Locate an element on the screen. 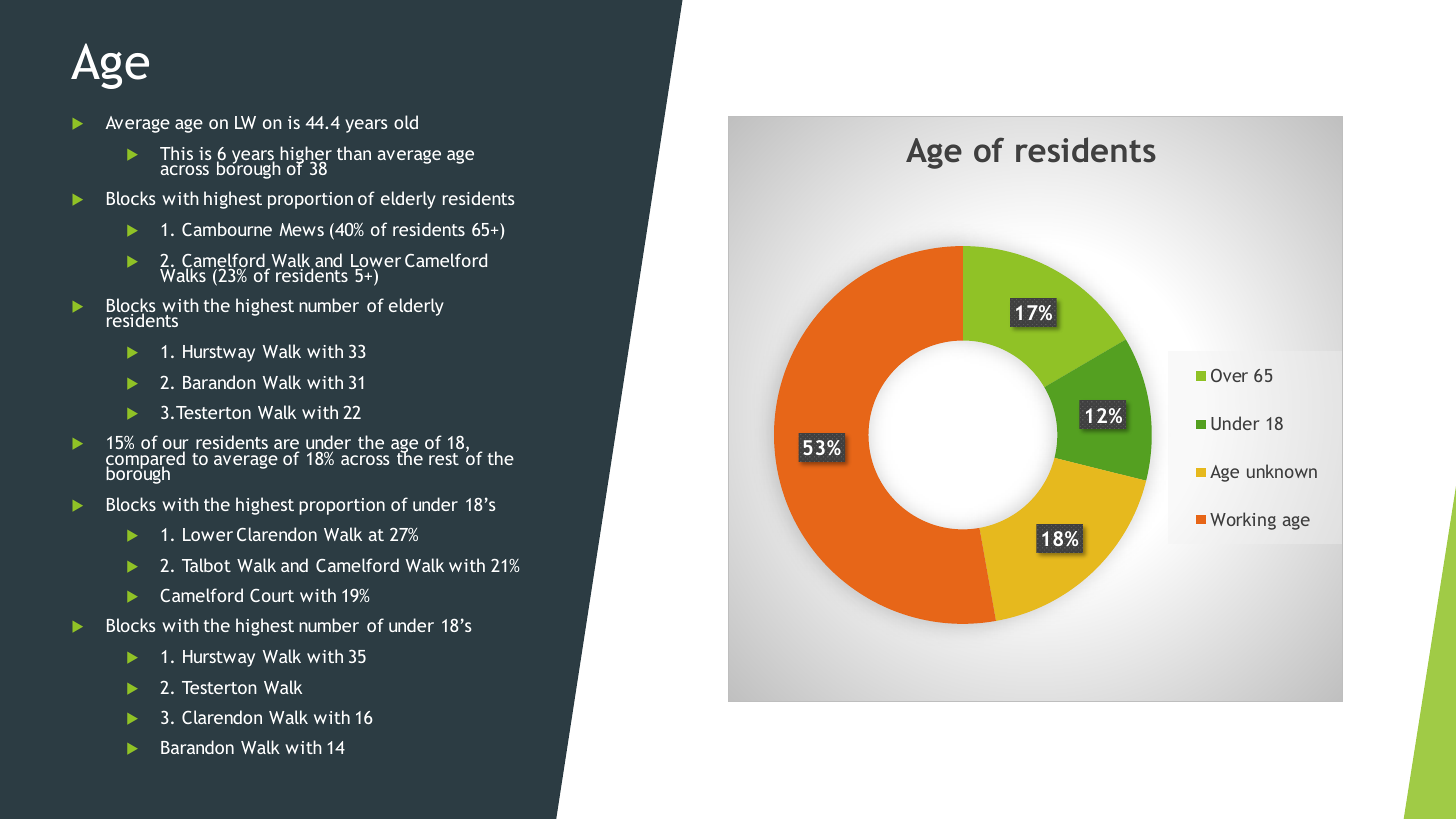 This screenshot has height=819, width=1456. Working is located at coordinates (1243, 521).
